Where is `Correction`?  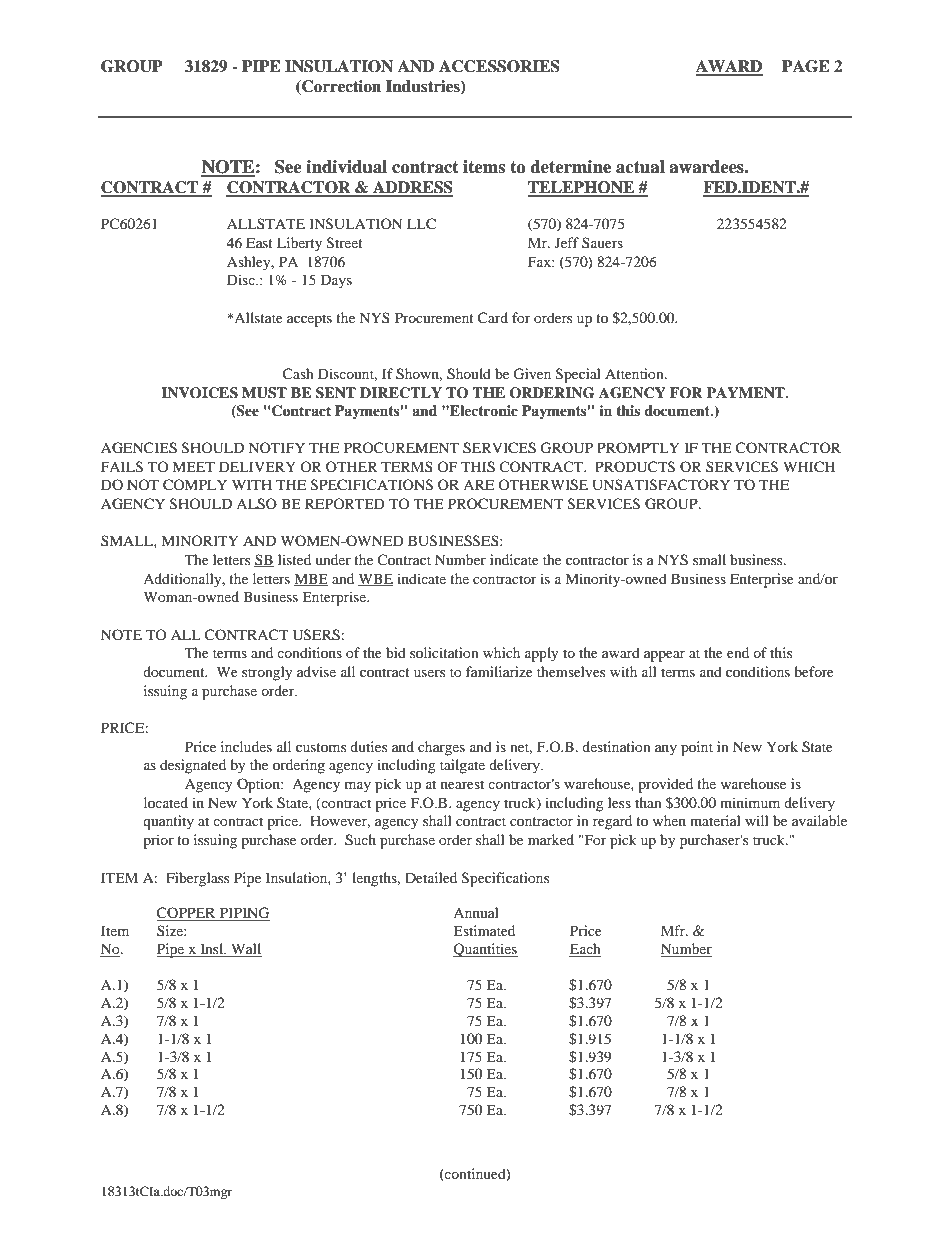 Correction is located at coordinates (340, 86).
